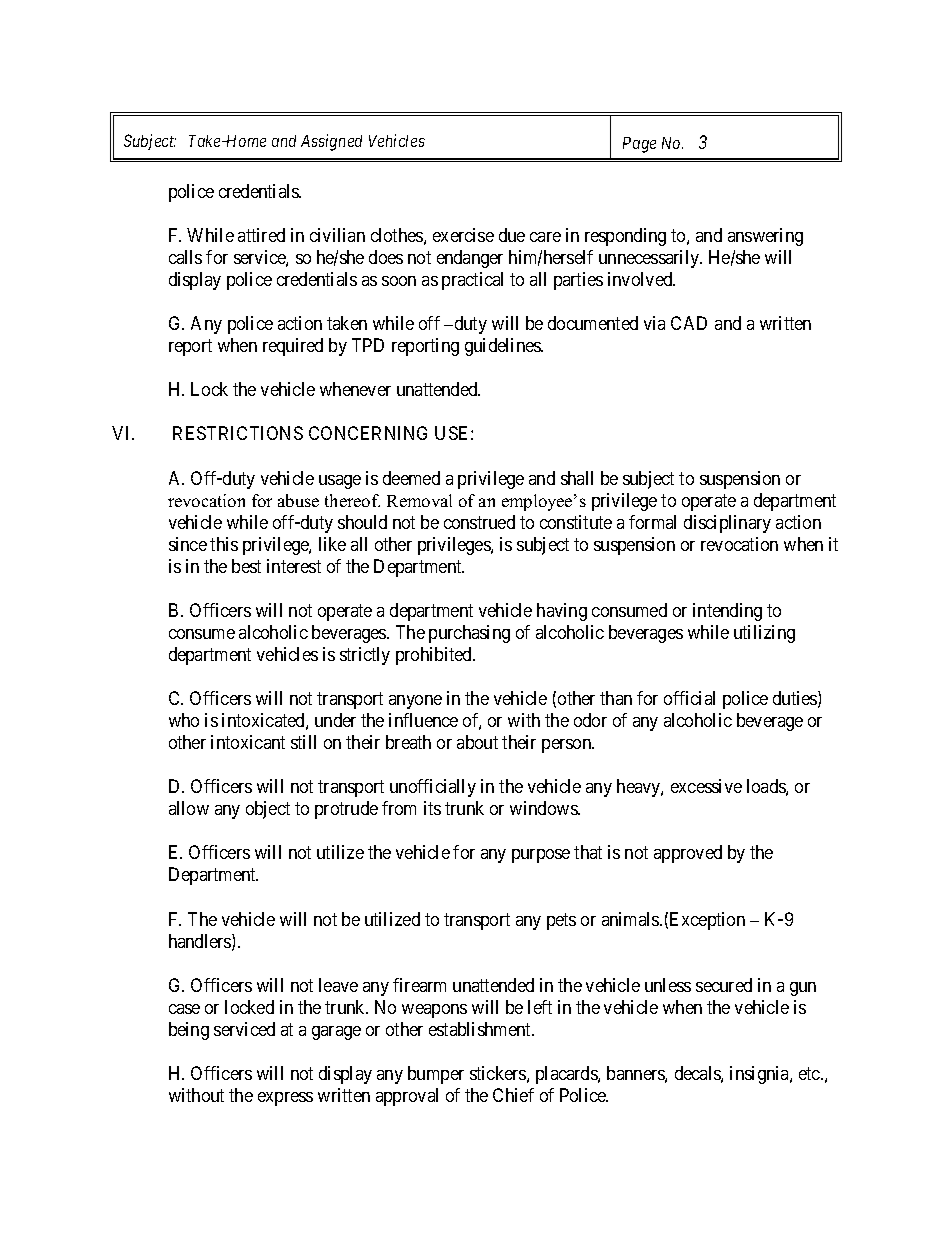 The width and height of the screenshot is (952, 1233). I want to click on disciplinary, so click(727, 524).
